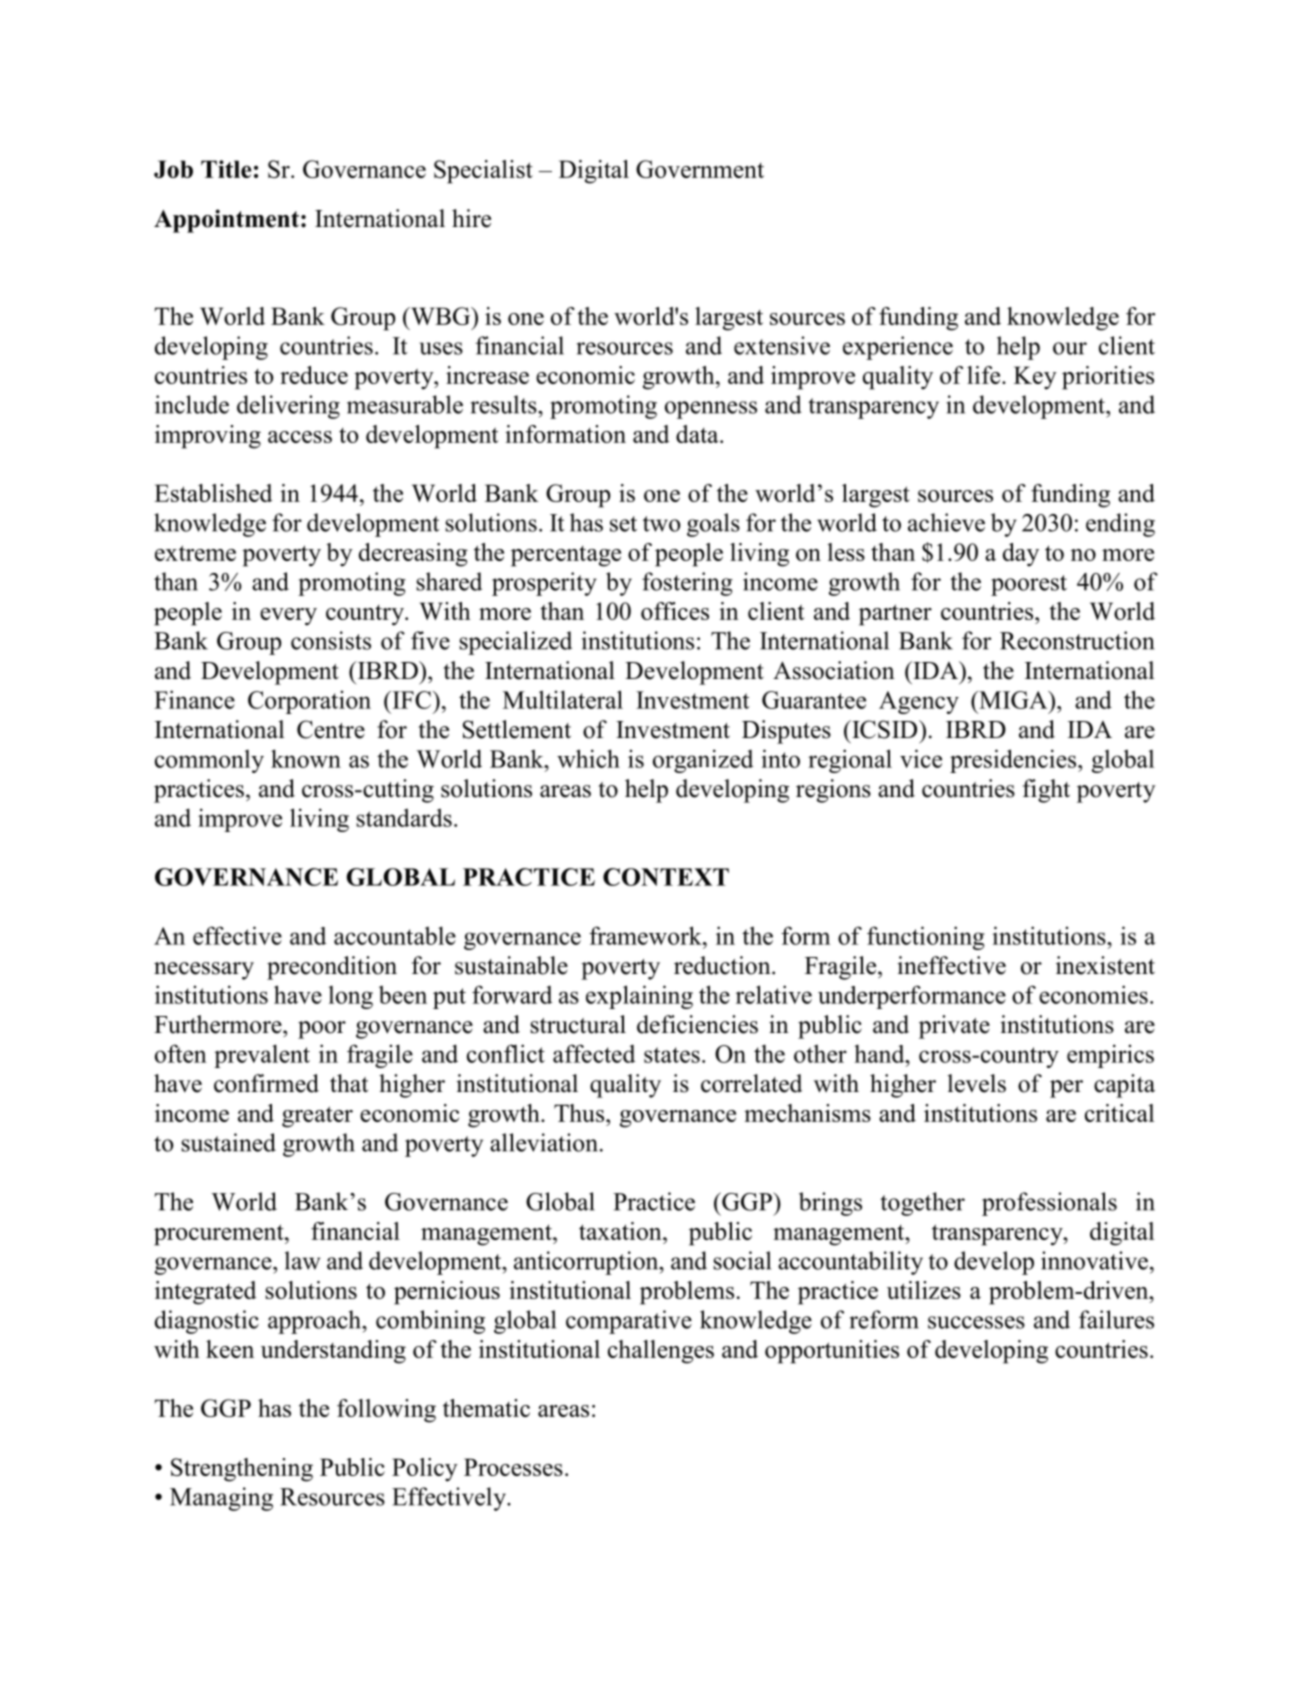  I want to click on fight, so click(1046, 791).
